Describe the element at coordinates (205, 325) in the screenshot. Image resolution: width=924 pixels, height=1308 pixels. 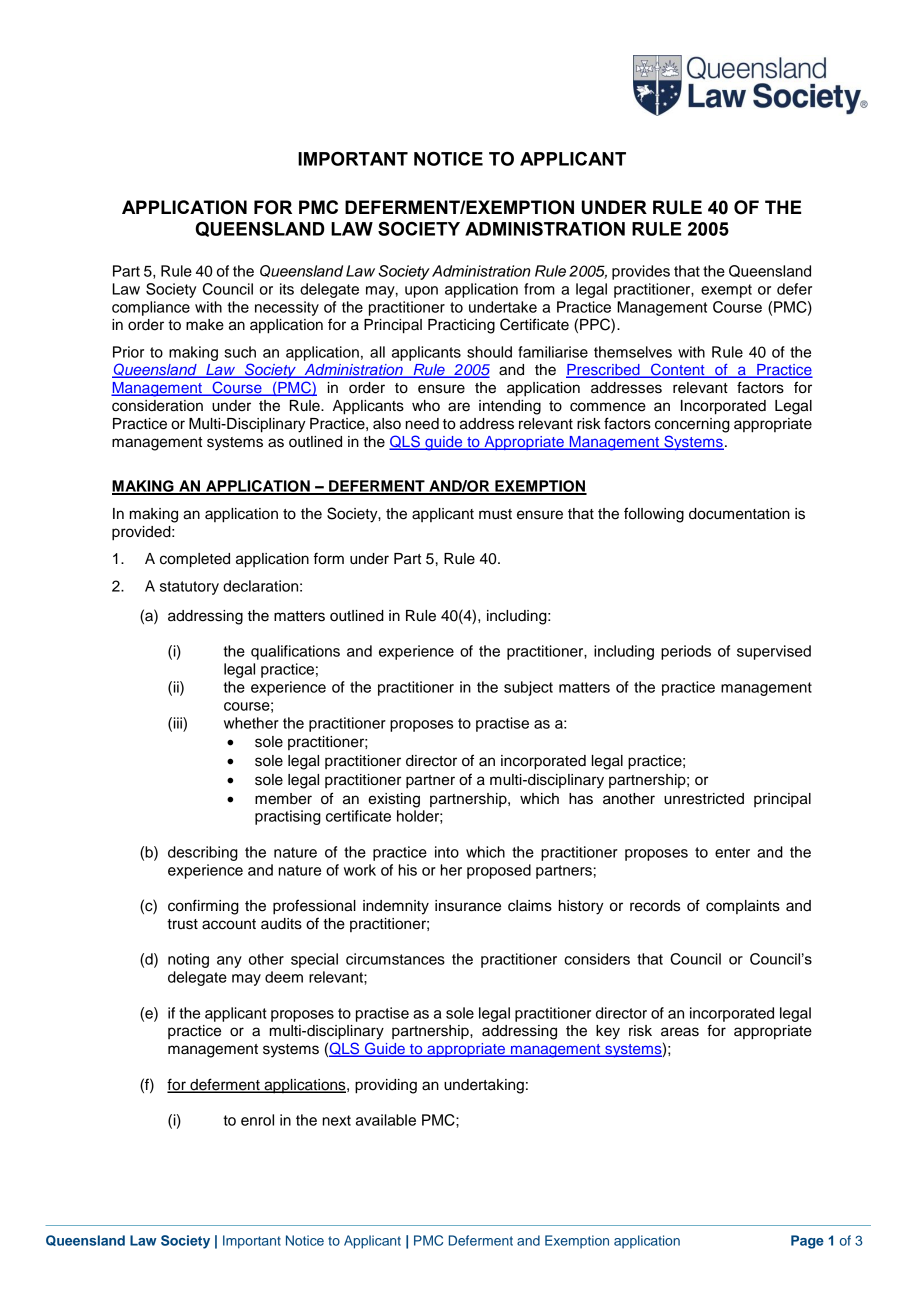
I see `make` at that location.
